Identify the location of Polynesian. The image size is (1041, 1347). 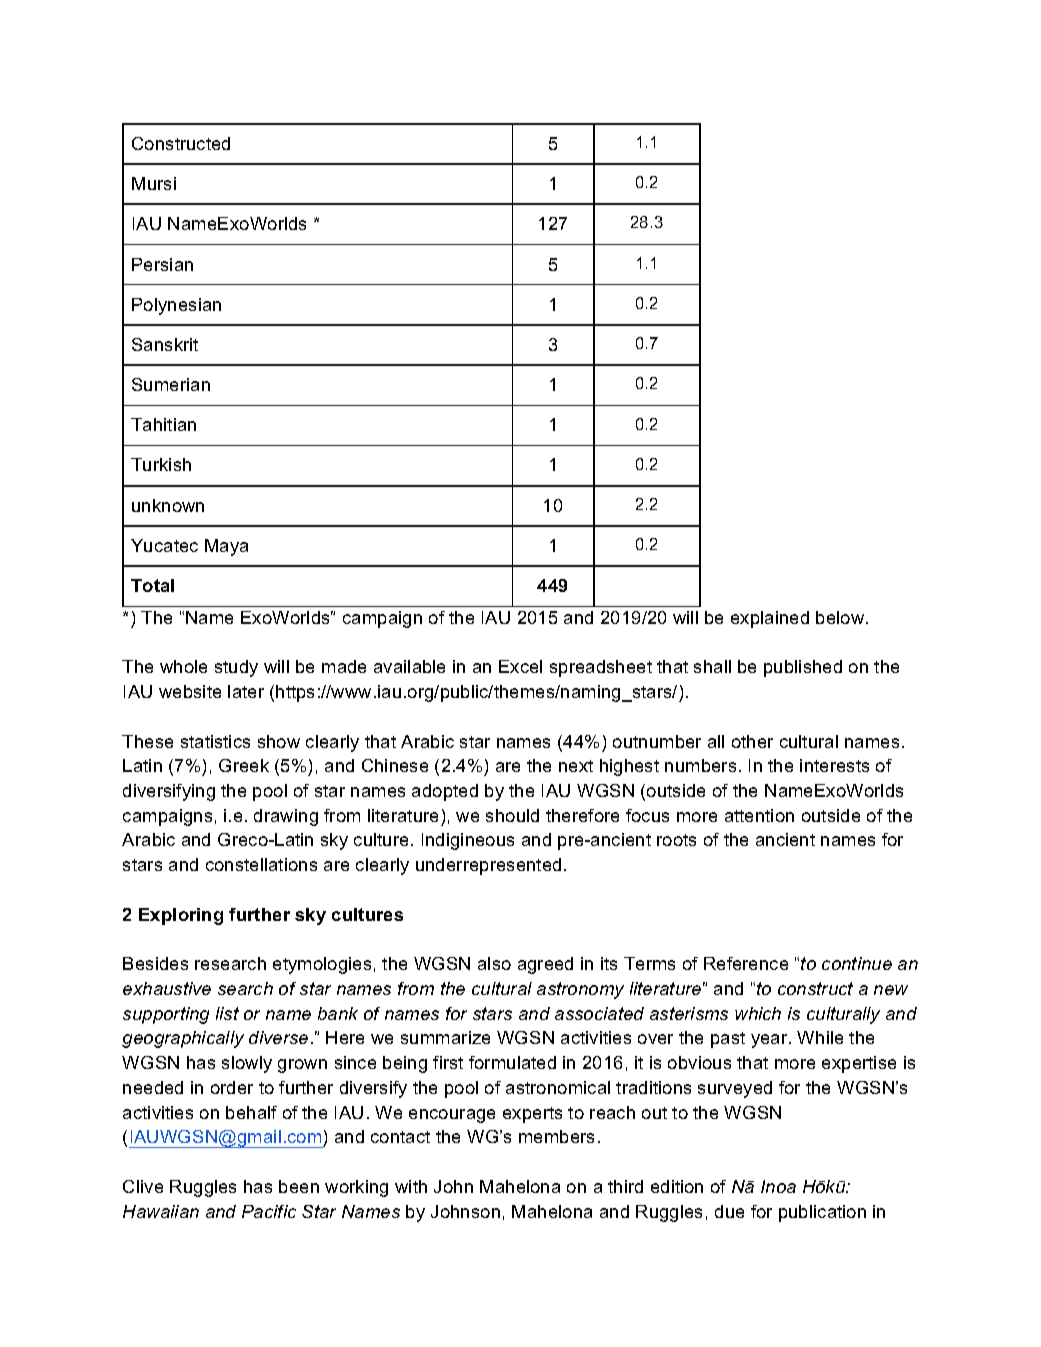
(176, 306).
